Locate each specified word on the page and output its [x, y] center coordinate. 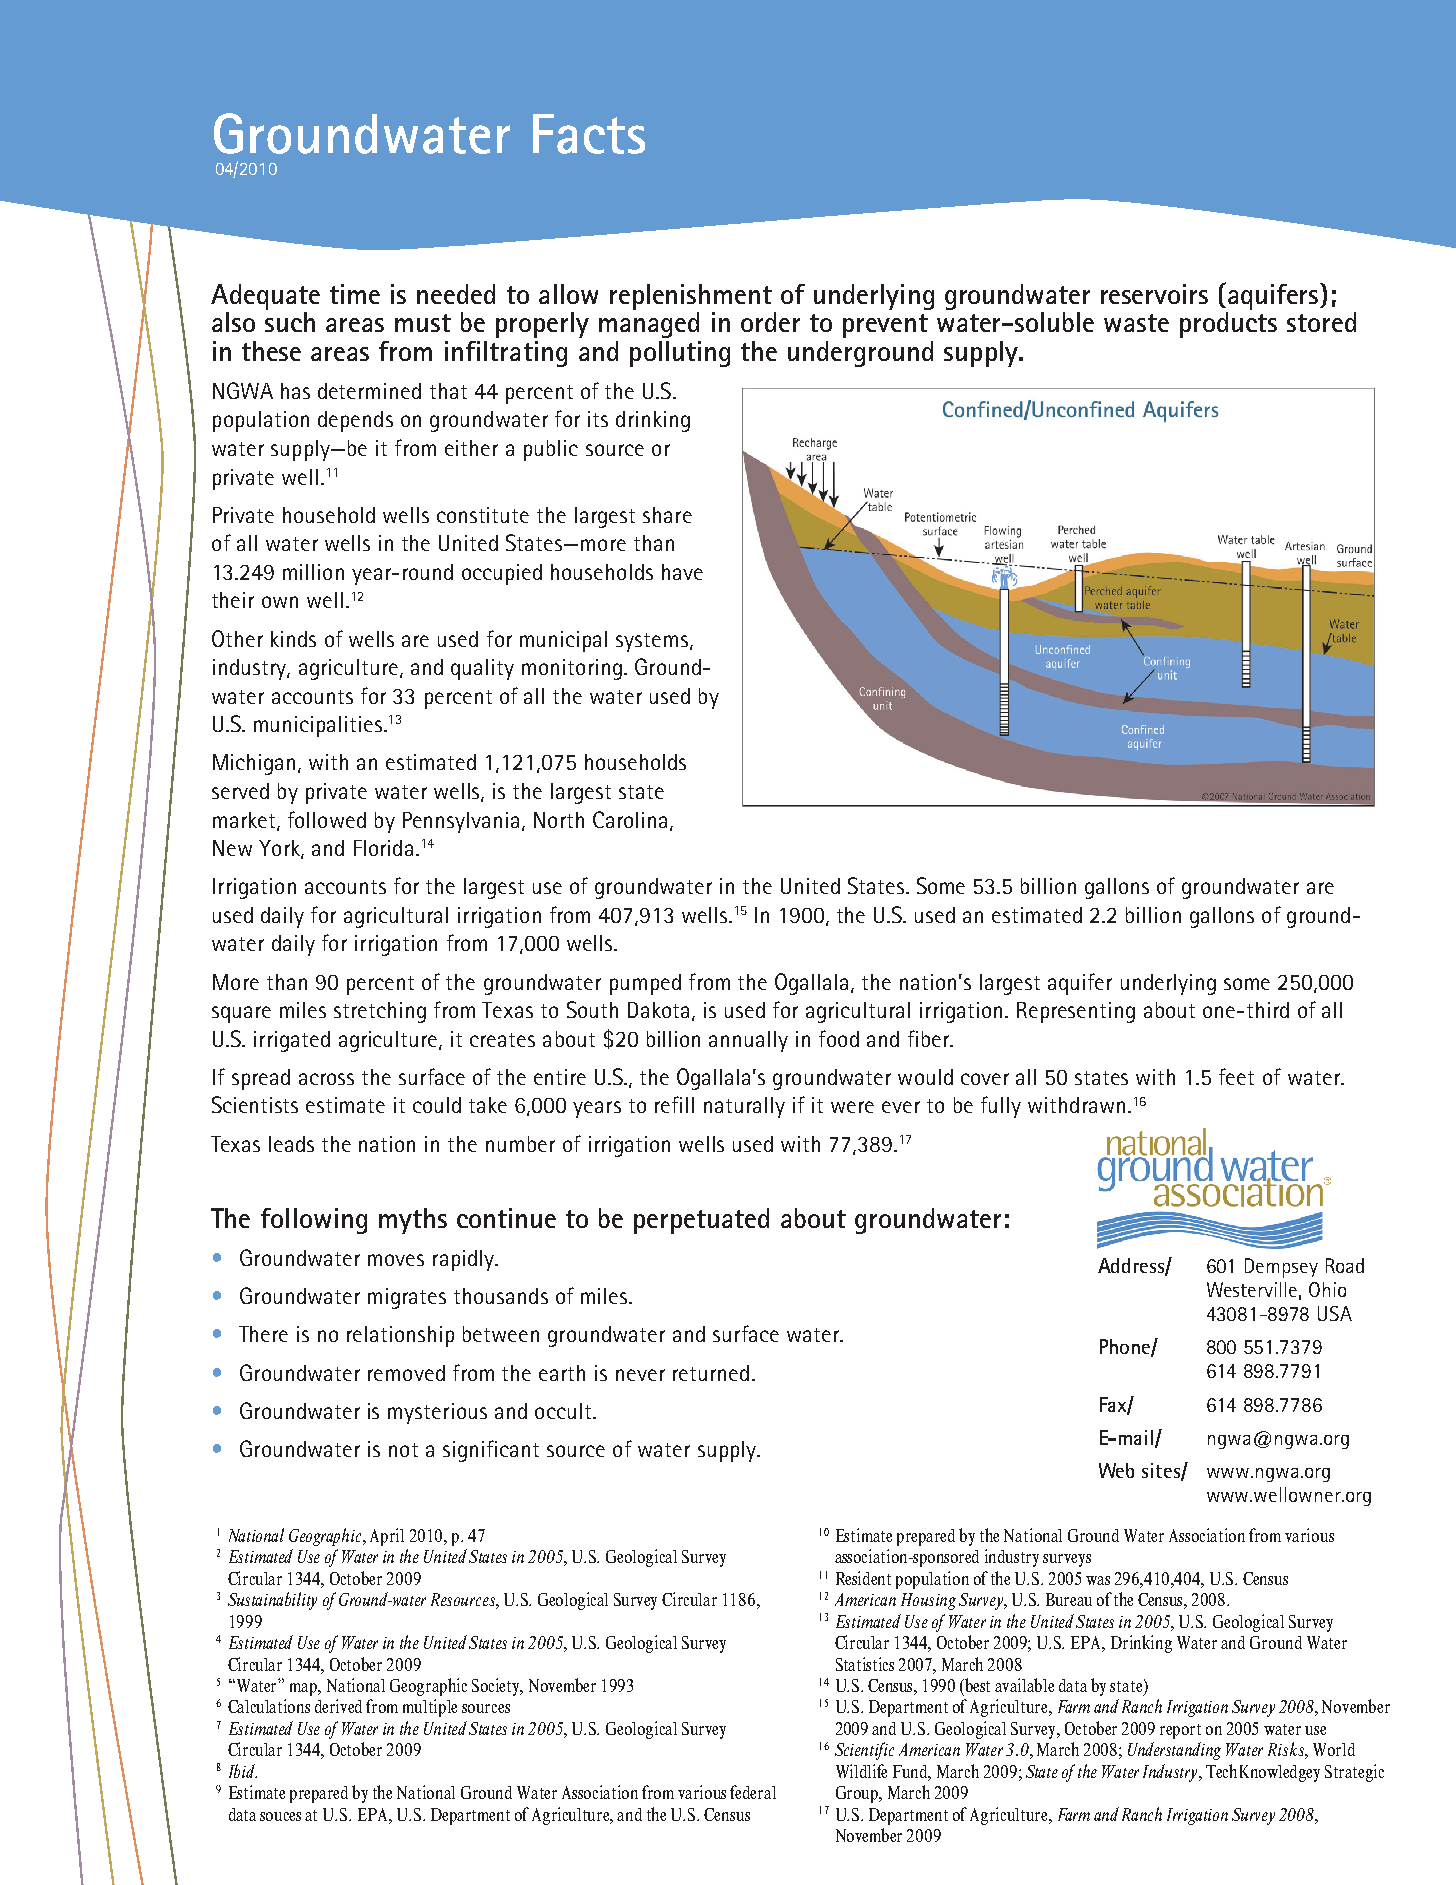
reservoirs [1154, 294]
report [1180, 1731]
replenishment [691, 297]
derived [338, 1706]
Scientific [864, 1751]
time [355, 294]
